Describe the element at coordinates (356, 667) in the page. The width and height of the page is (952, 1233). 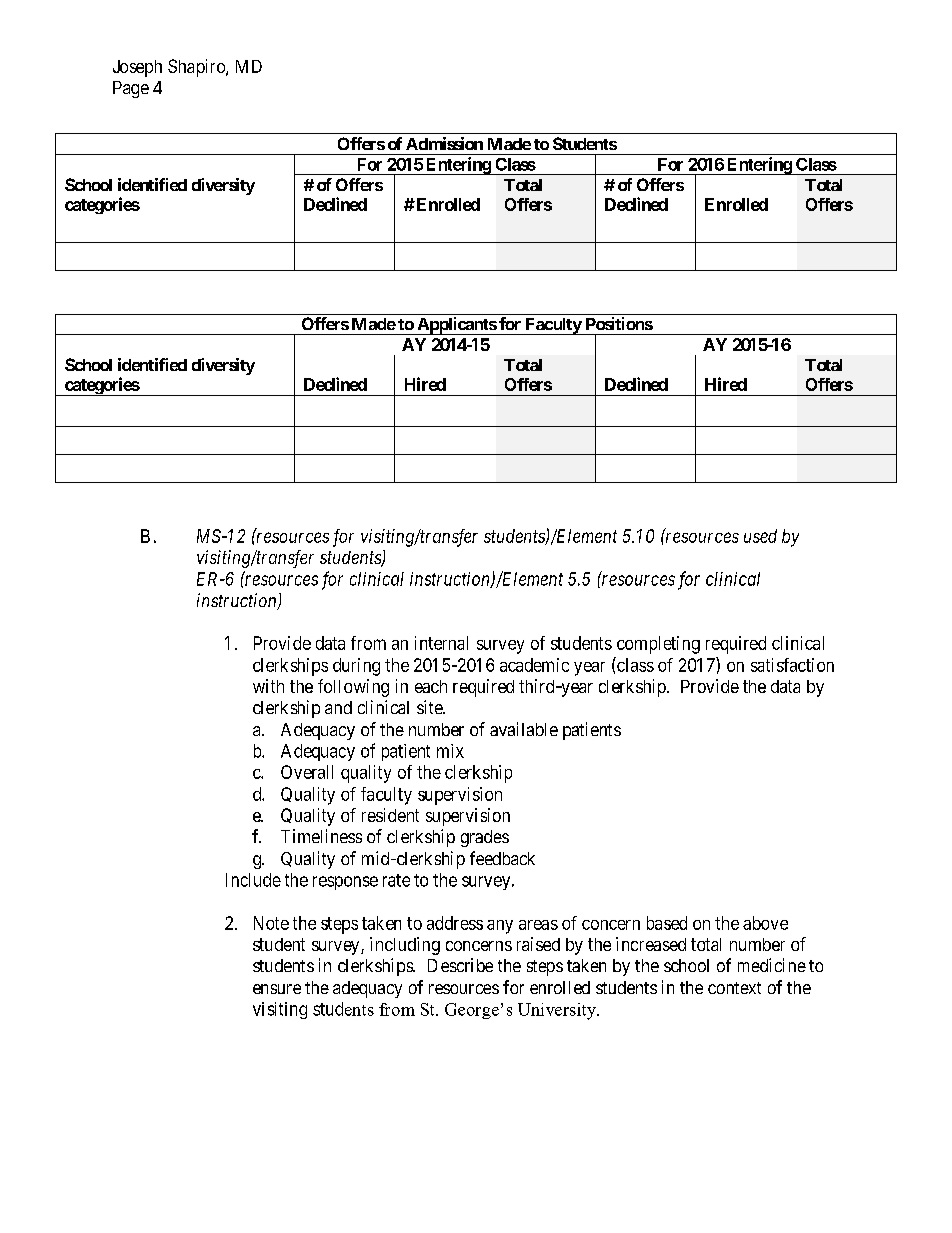
I see `during` at that location.
